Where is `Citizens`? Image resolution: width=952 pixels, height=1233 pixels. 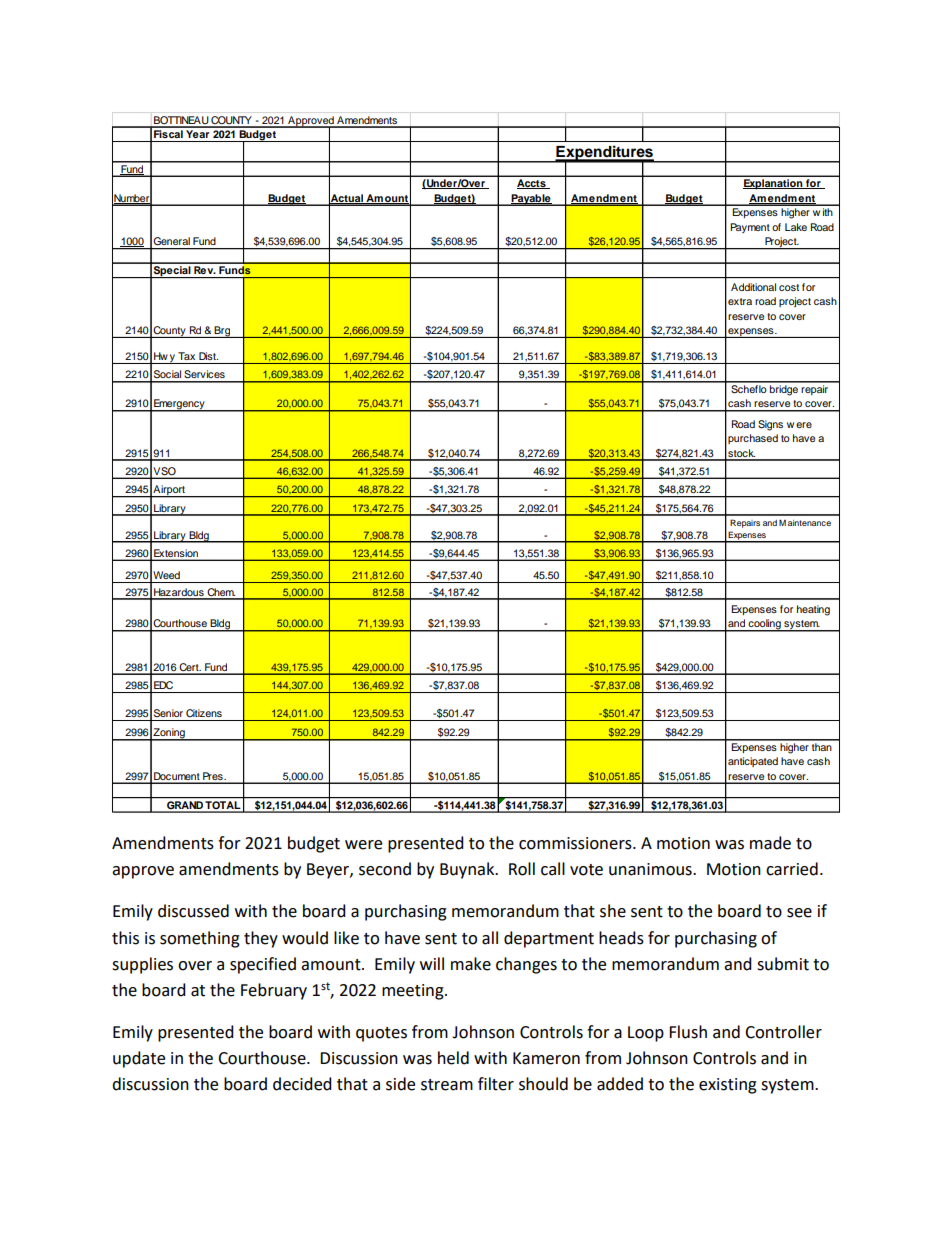
Citizens is located at coordinates (204, 713).
